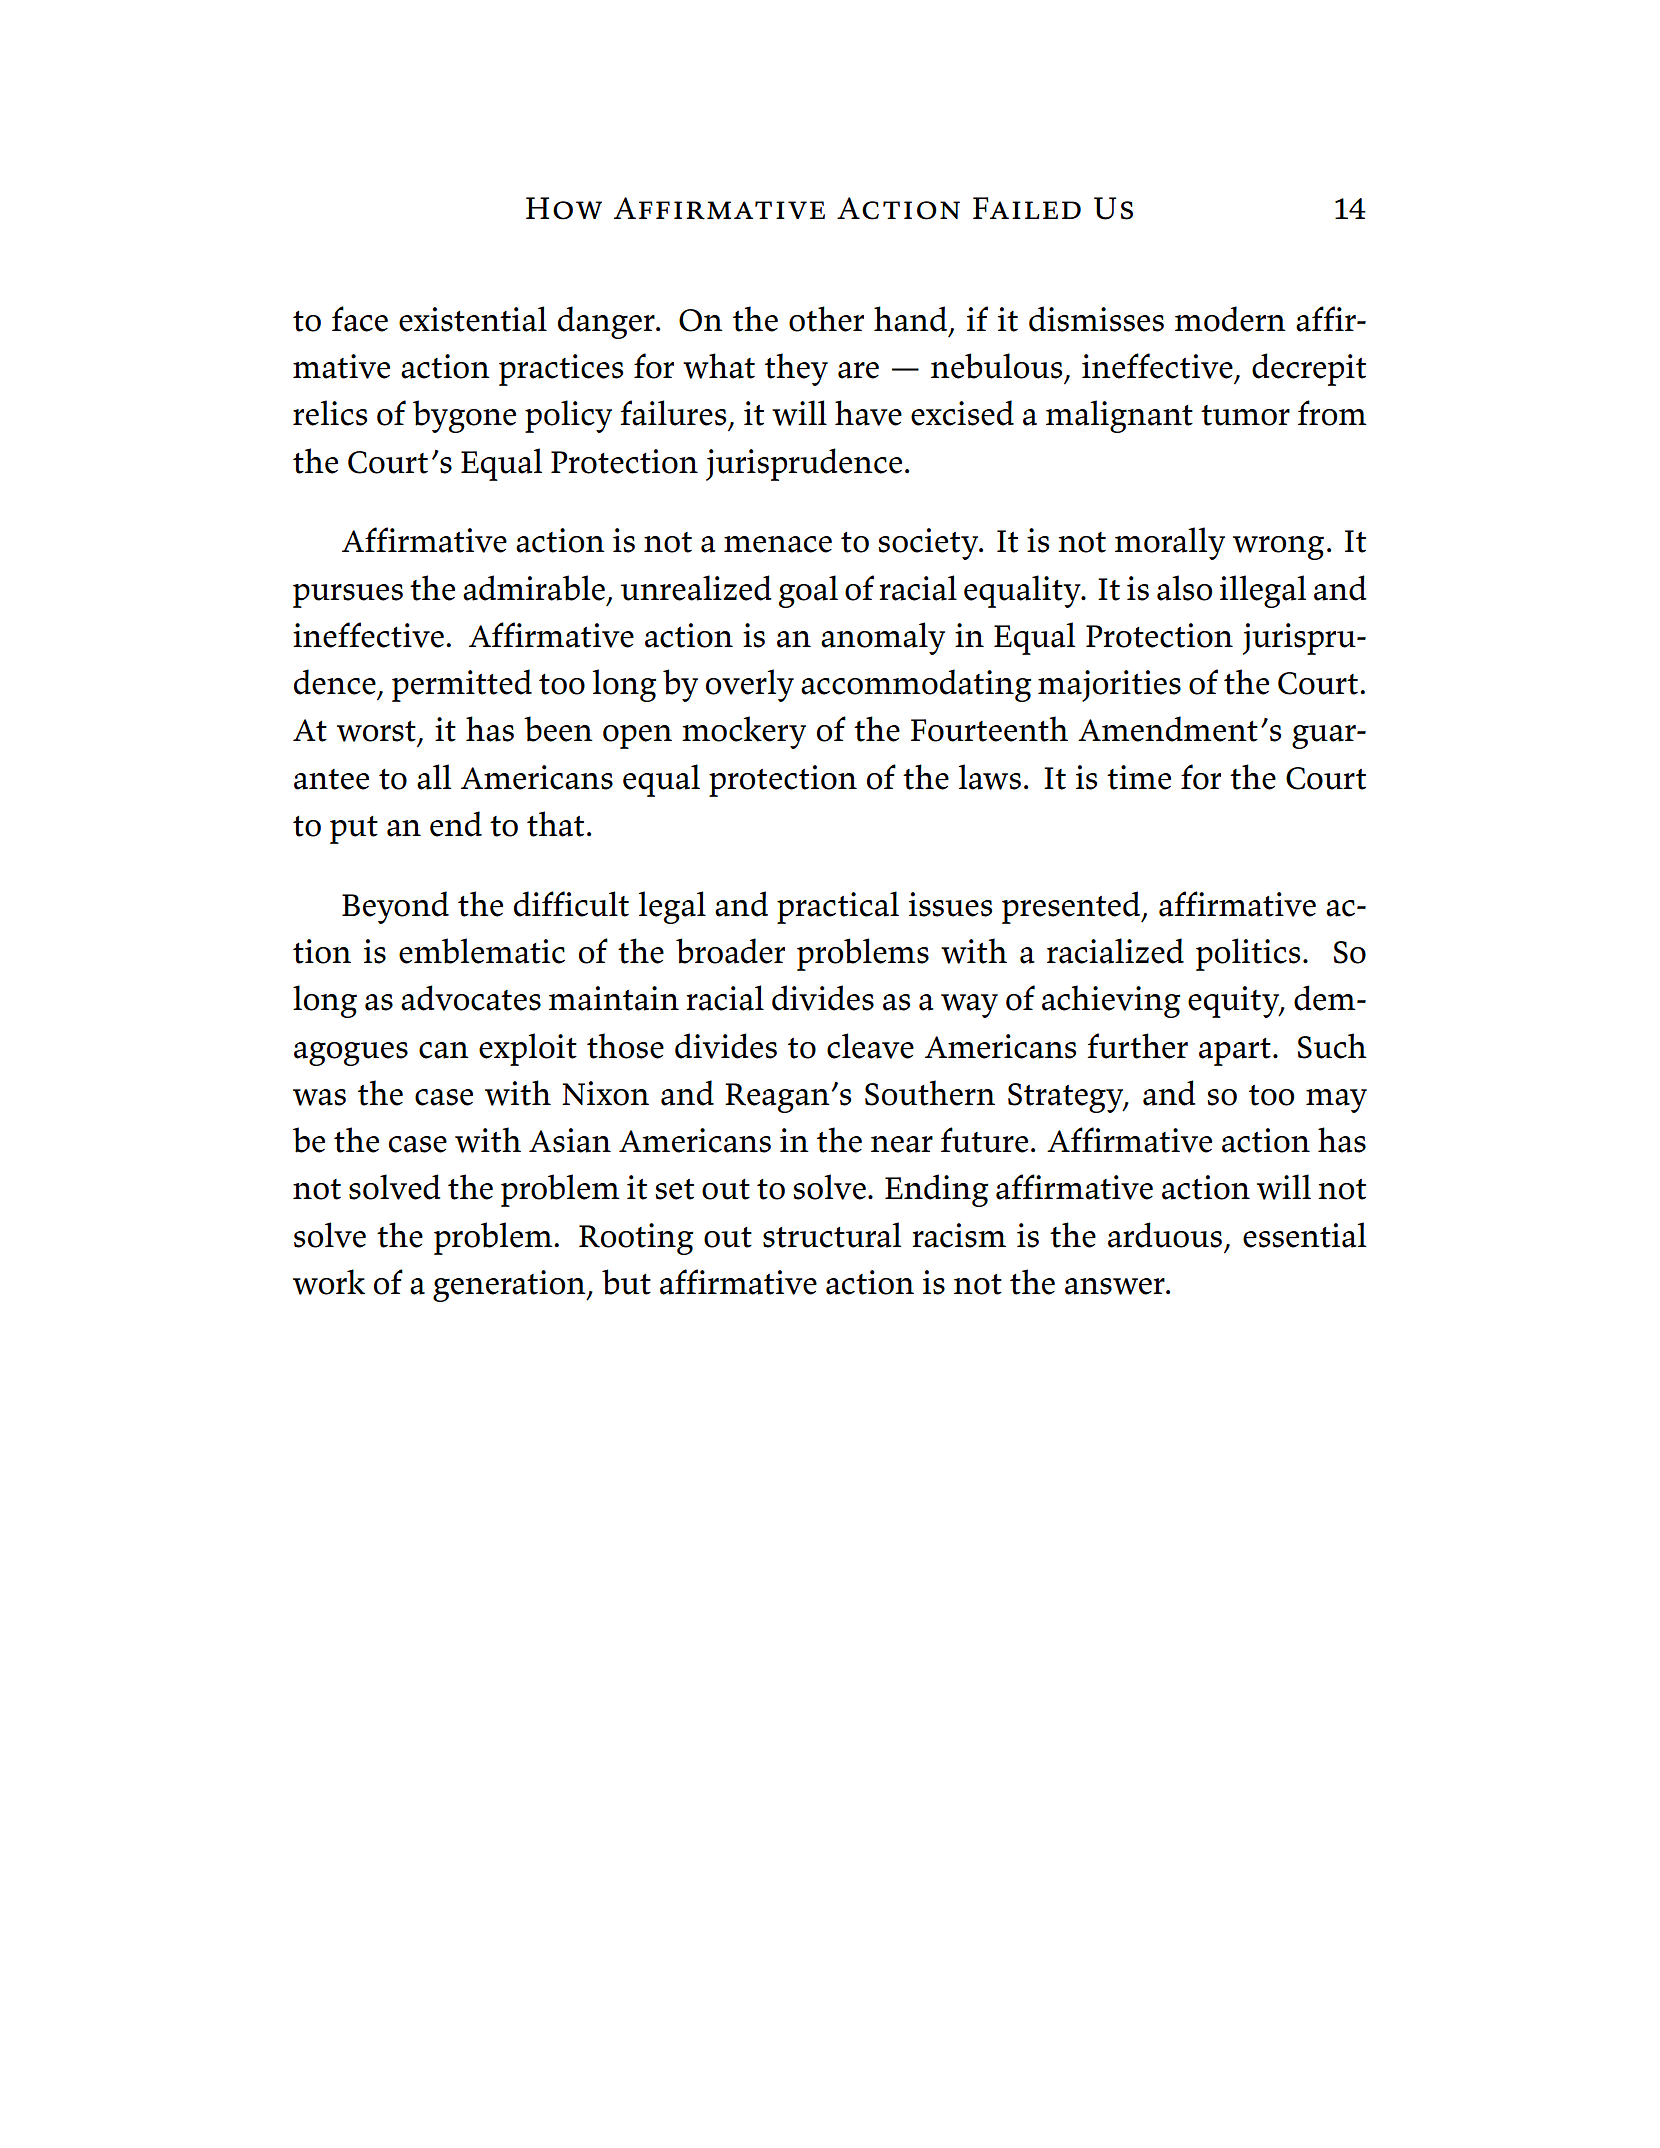 The width and height of the document is (1660, 2148). Describe the element at coordinates (329, 1282) in the document. I see `work` at that location.
